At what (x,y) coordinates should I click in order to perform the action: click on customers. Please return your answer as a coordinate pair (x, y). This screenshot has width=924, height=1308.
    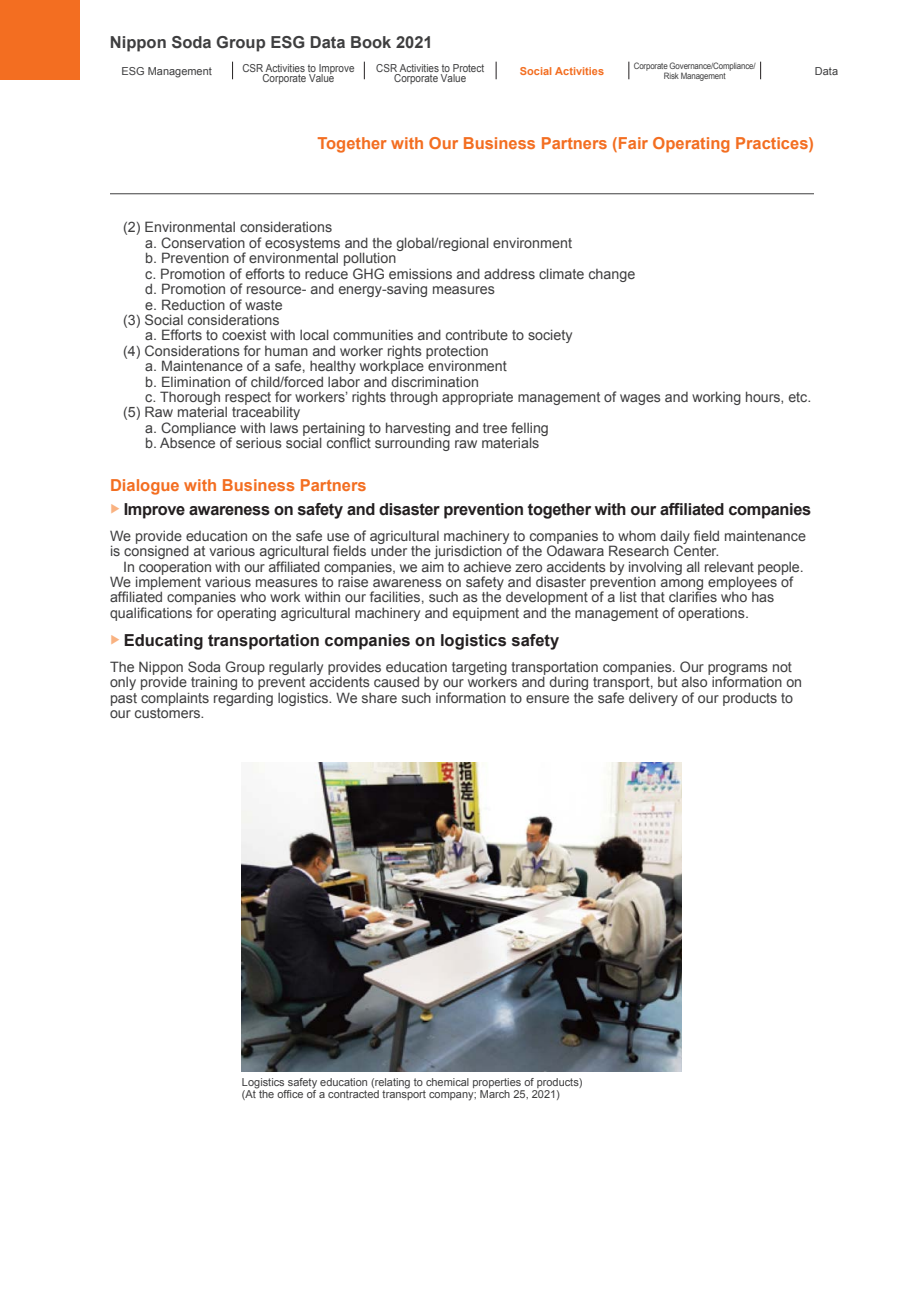
    Looking at the image, I should click on (169, 713).
